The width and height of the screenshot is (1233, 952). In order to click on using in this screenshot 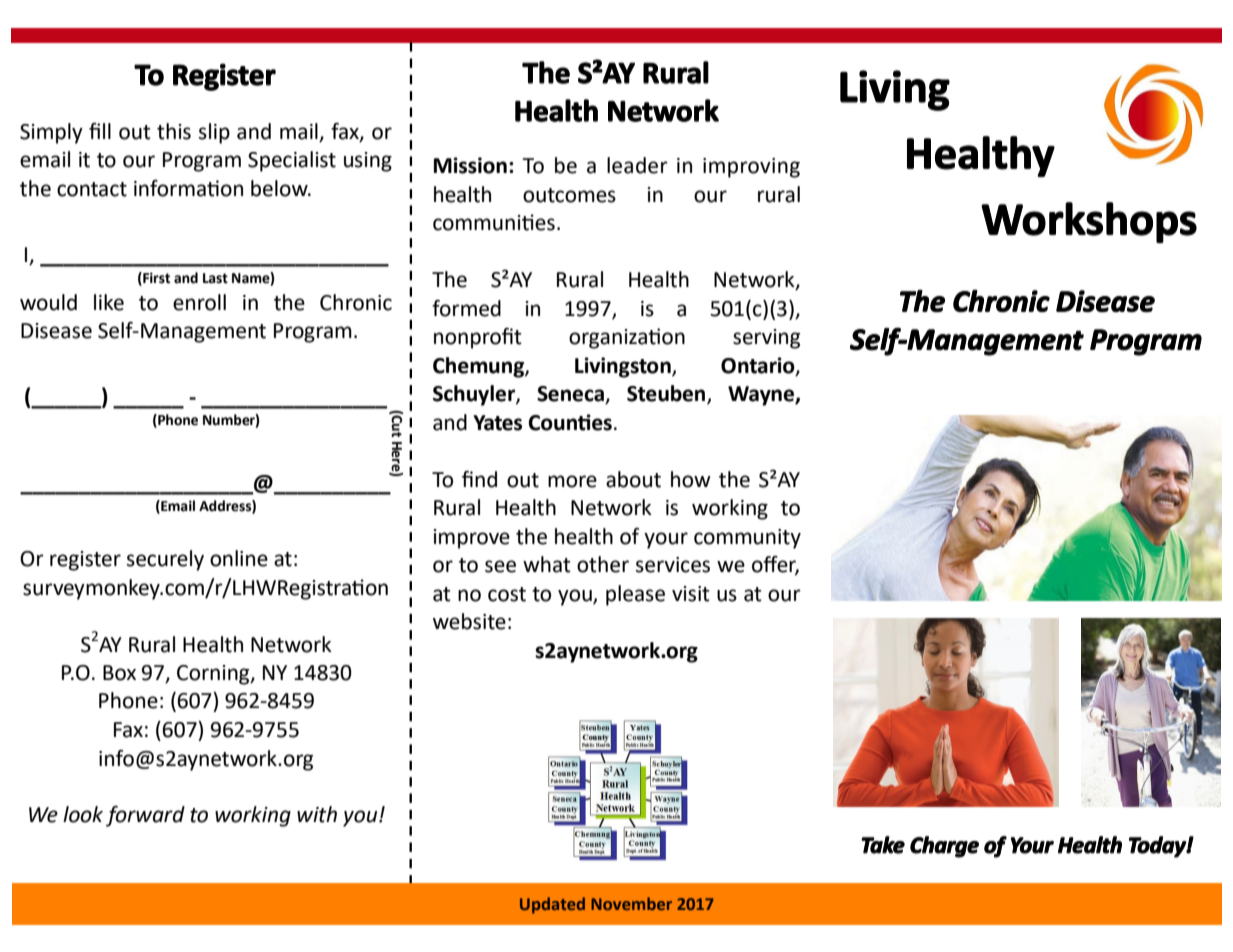, I will do `click(368, 162)`.
